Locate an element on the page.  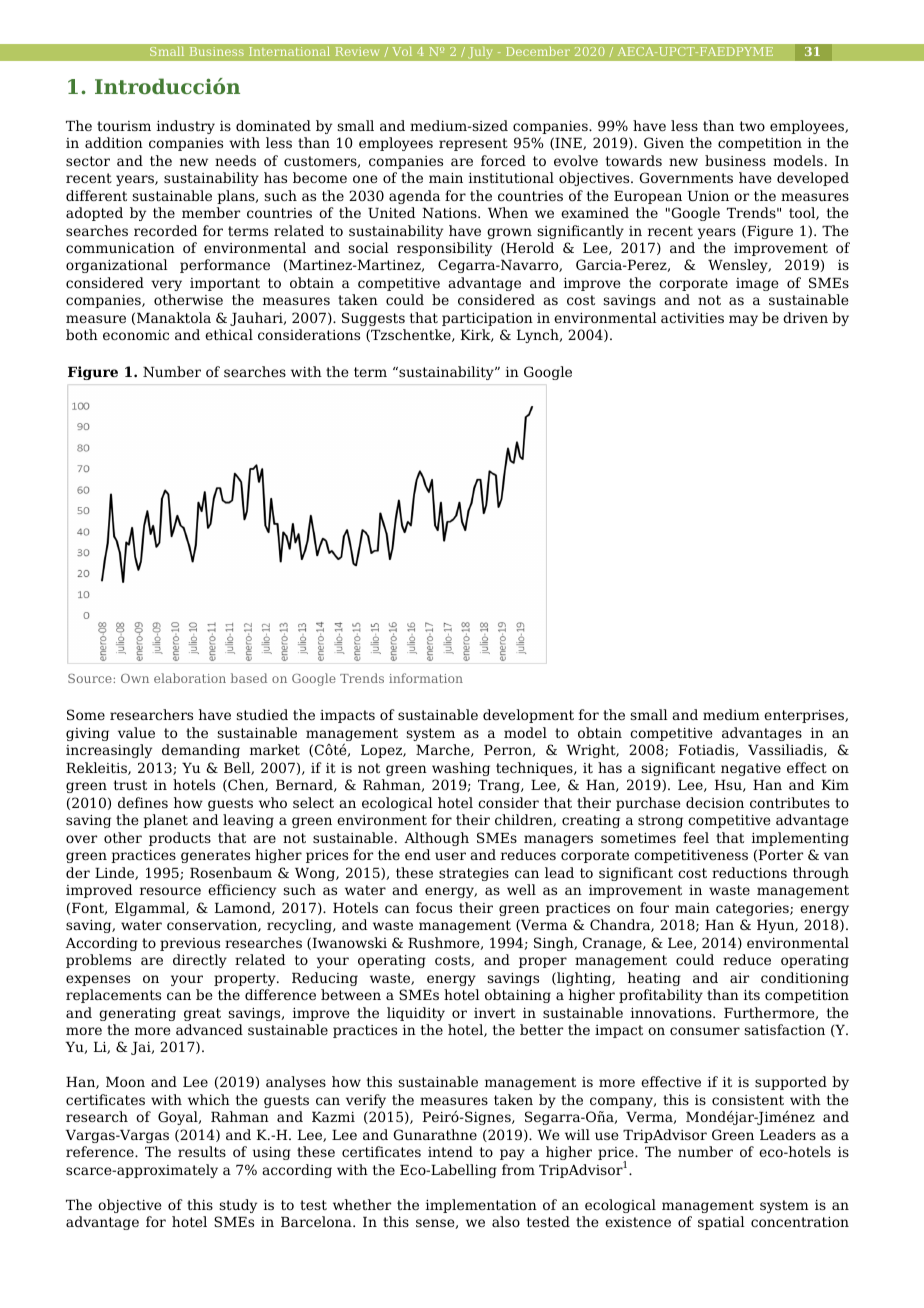
two is located at coordinates (752, 126).
